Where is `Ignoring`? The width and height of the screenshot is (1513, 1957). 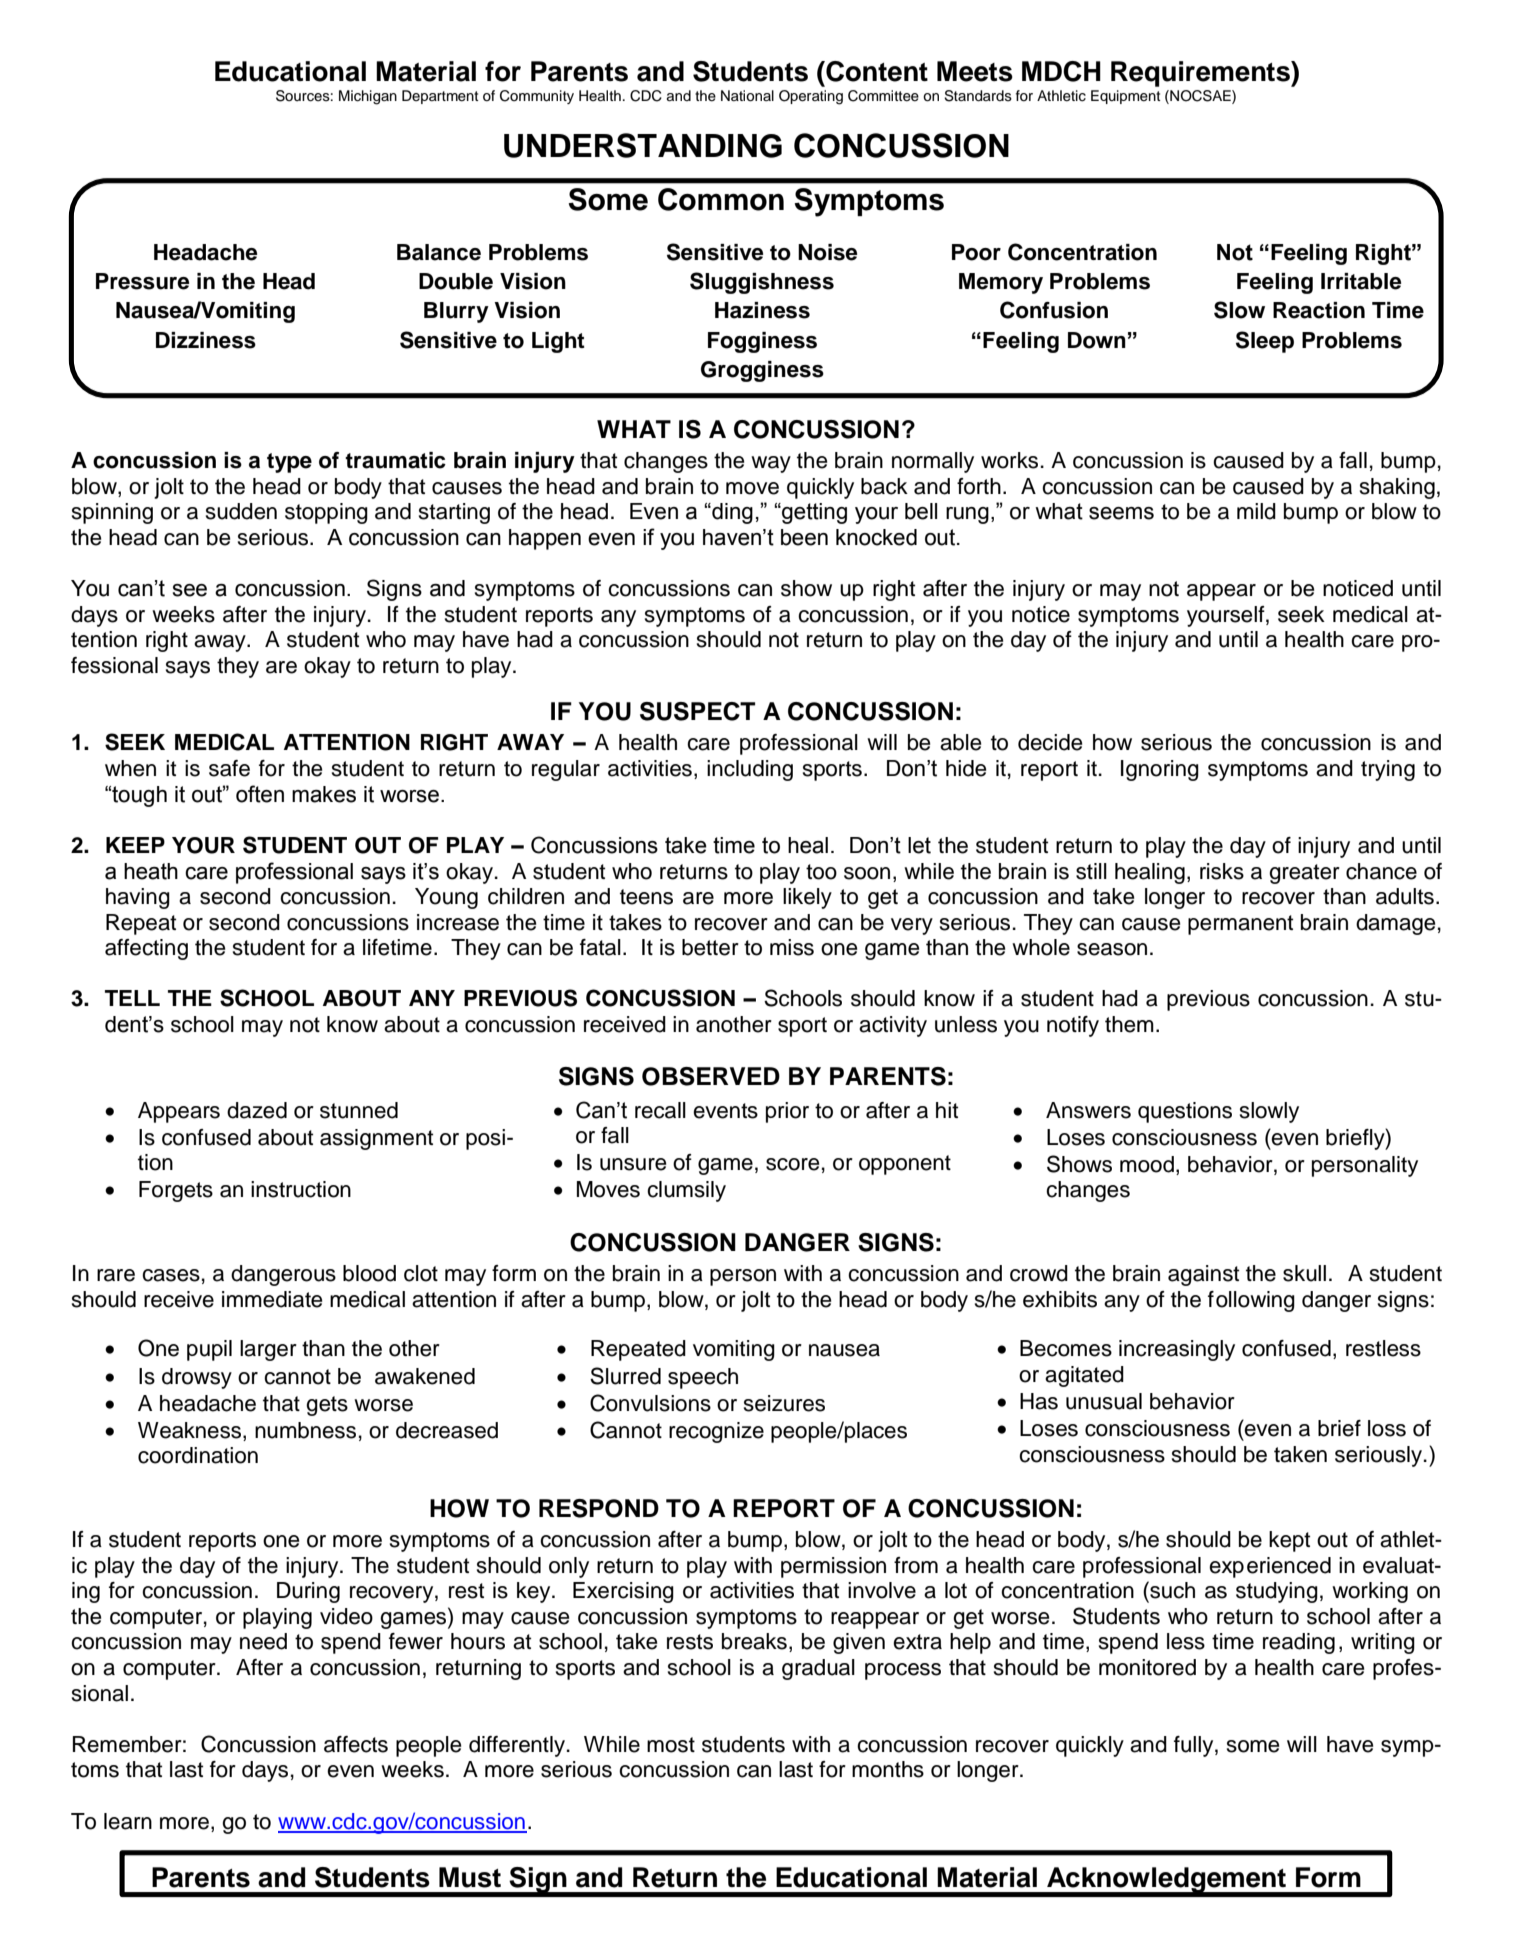 Ignoring is located at coordinates (1160, 770).
